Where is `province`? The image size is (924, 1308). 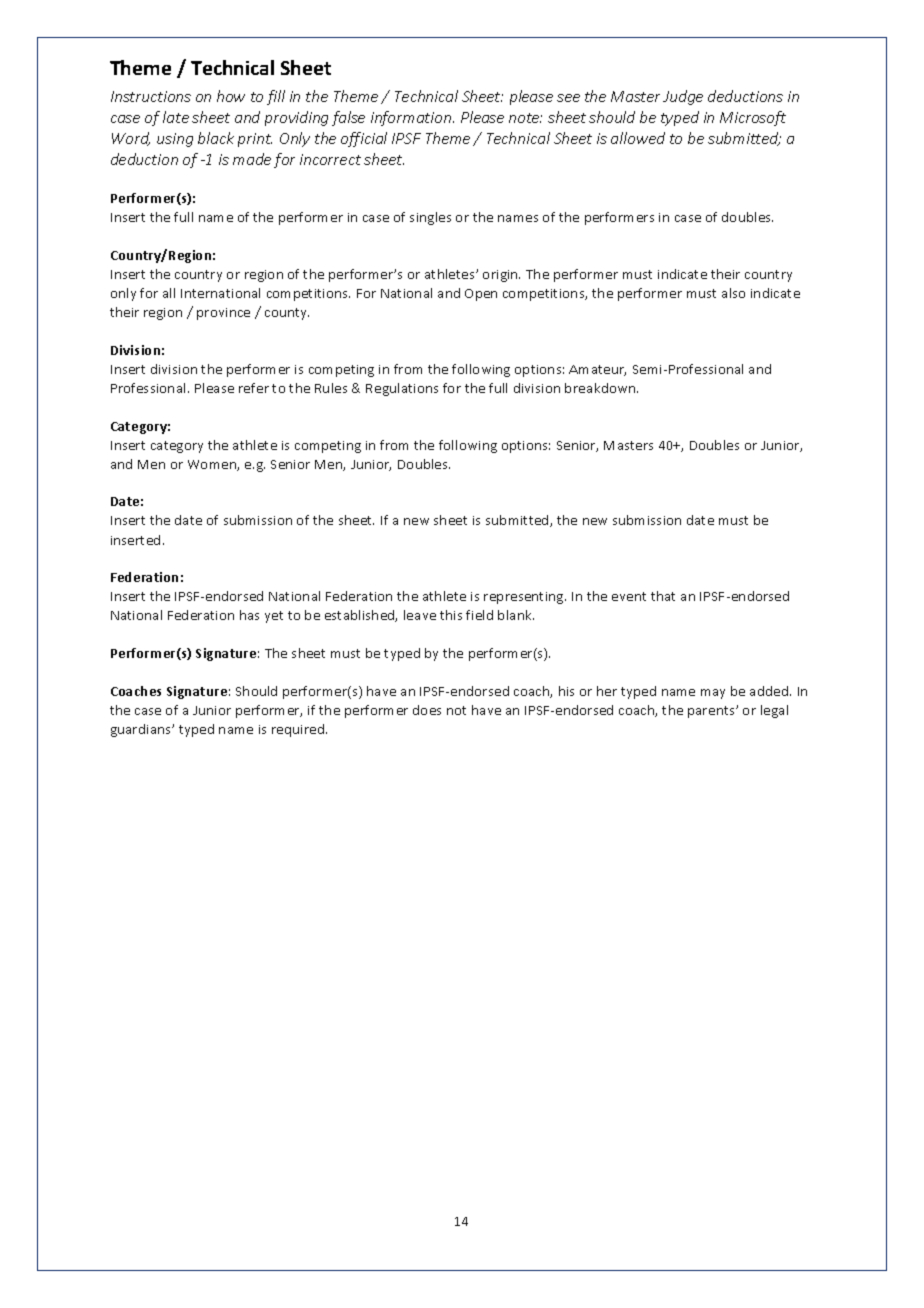
province is located at coordinates (223, 314).
